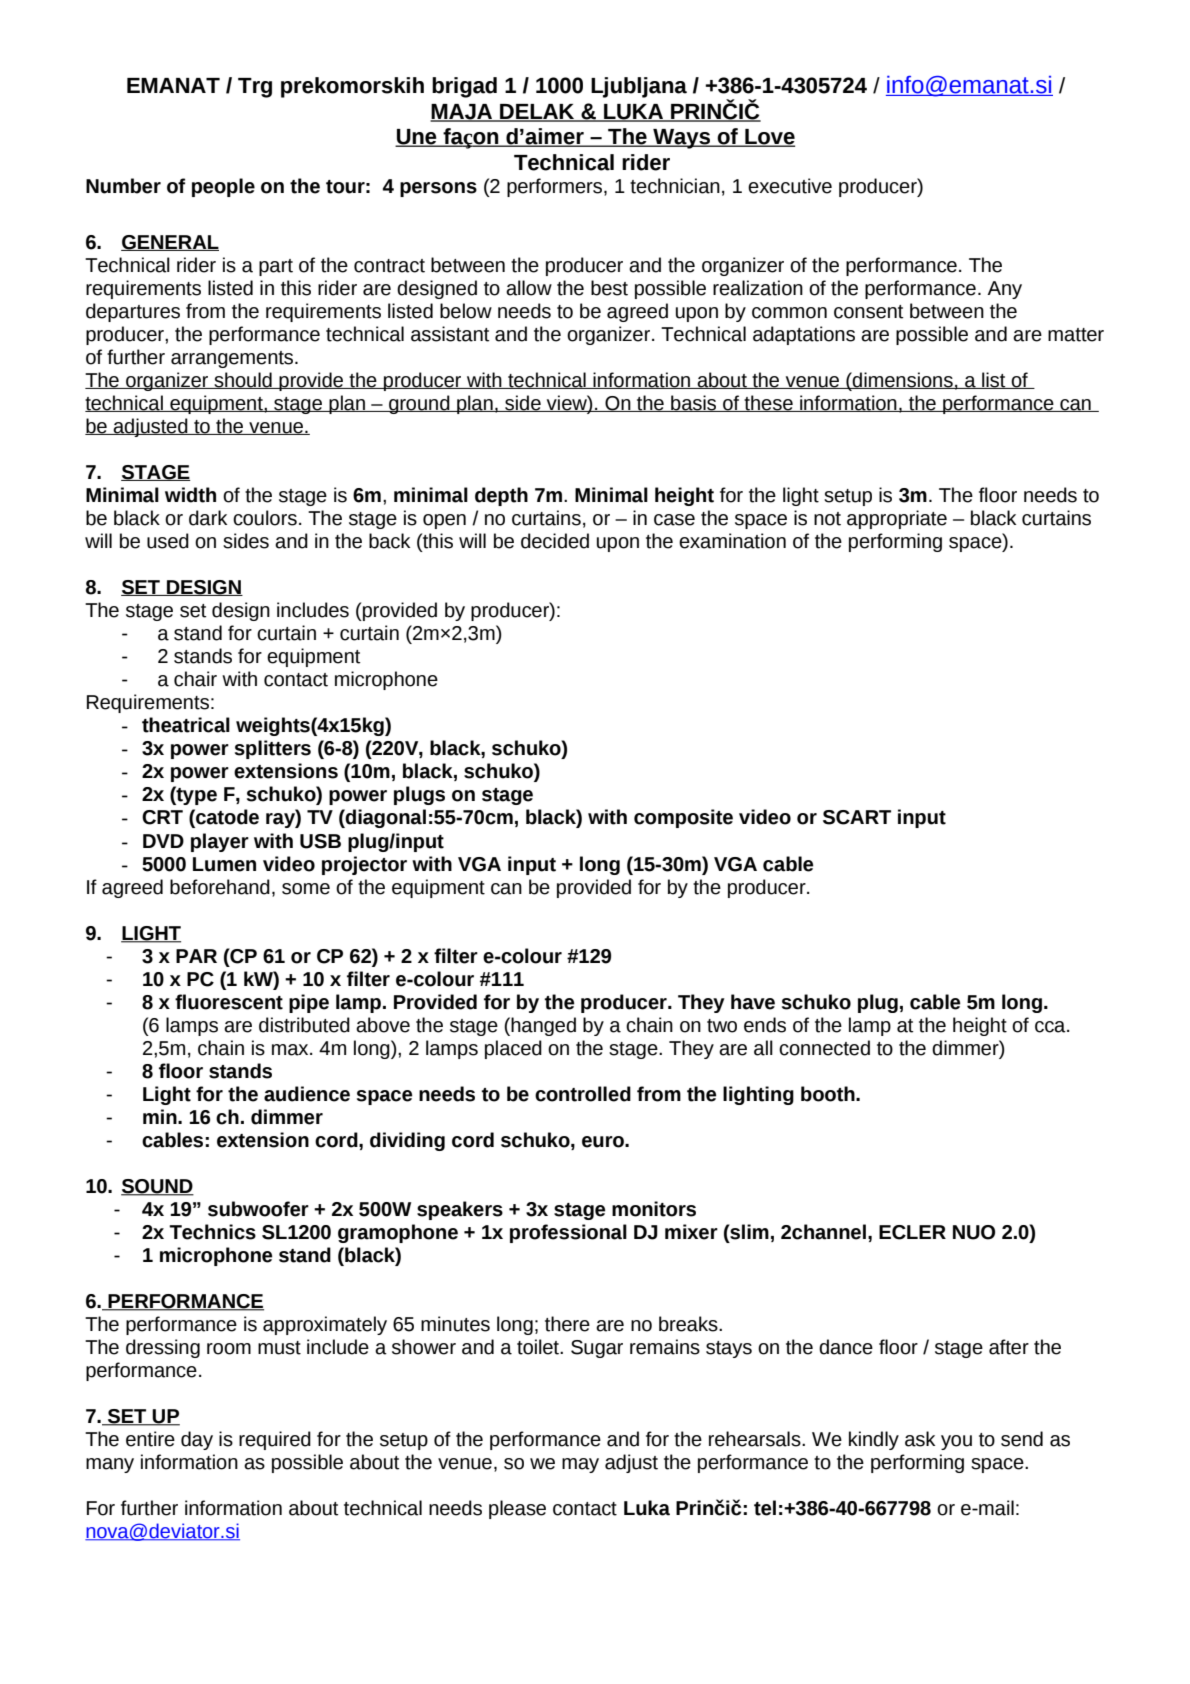  Describe the element at coordinates (220, 887) in the page. I see `beforehand` at that location.
